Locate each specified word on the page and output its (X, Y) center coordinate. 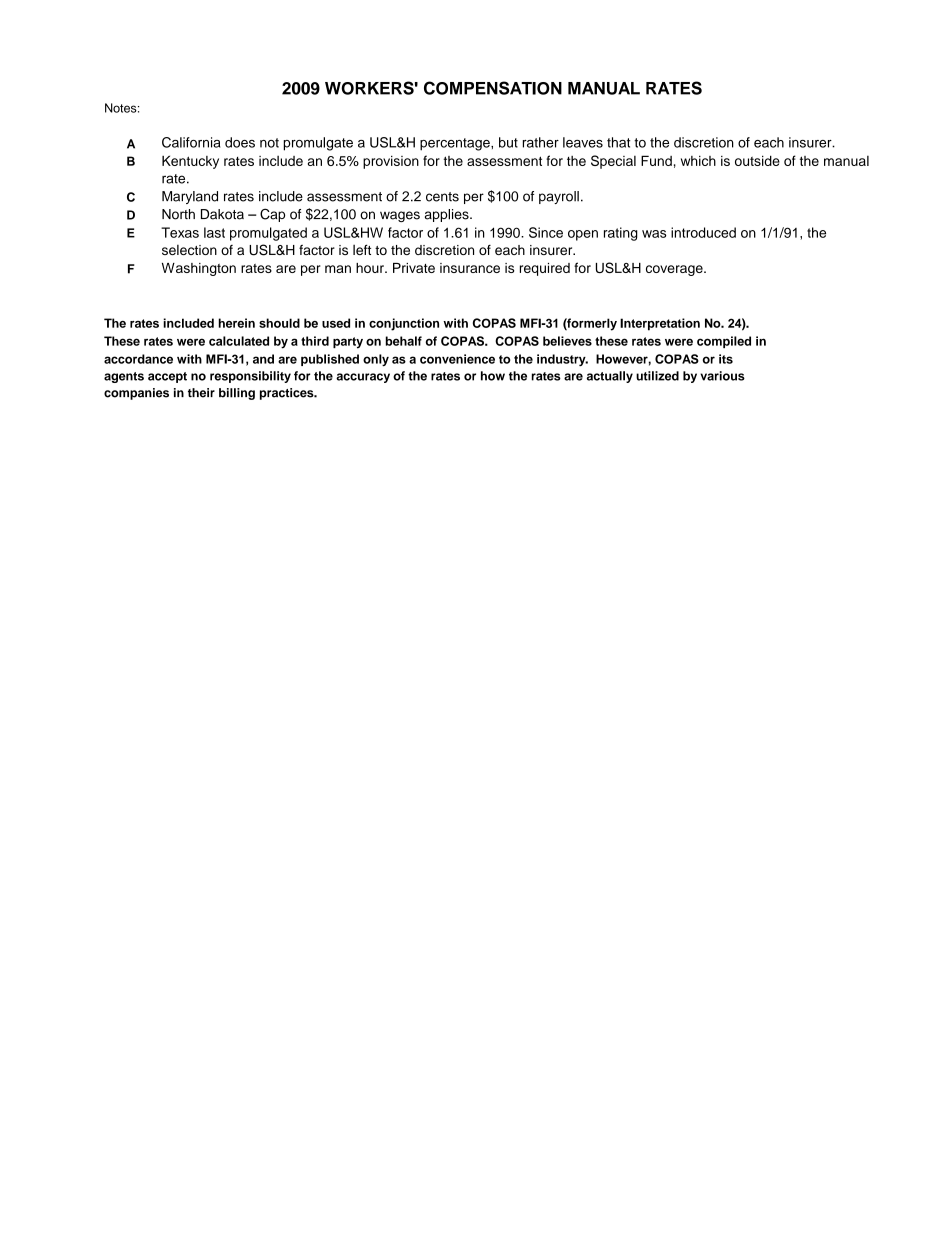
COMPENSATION (493, 88)
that (618, 142)
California (191, 142)
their (201, 393)
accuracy (363, 378)
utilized (657, 376)
